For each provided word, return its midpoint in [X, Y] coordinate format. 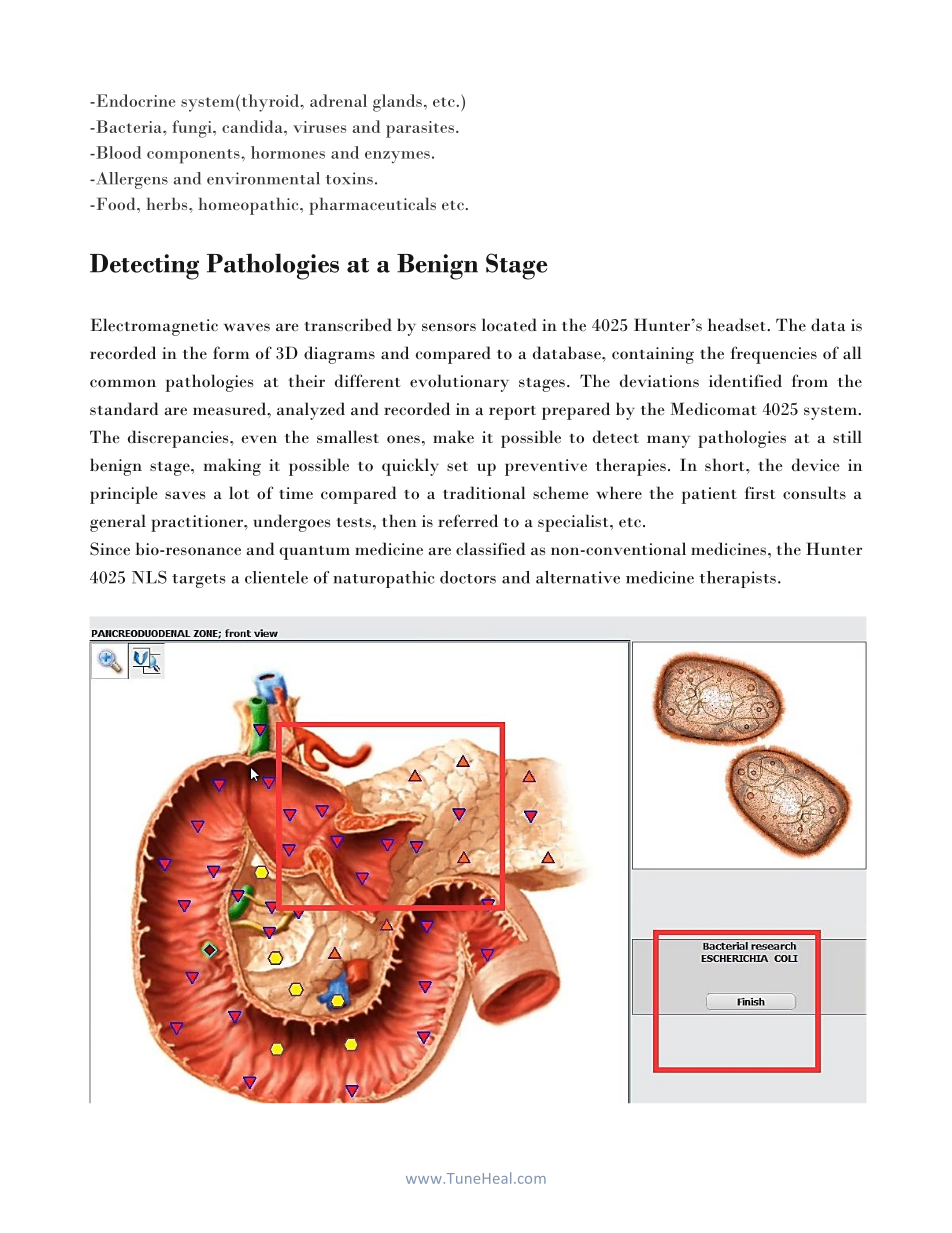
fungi [193, 129]
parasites [420, 129]
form [231, 352]
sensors [449, 327]
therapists [737, 579]
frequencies [774, 355]
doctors [468, 577]
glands [397, 103]
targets [198, 581]
